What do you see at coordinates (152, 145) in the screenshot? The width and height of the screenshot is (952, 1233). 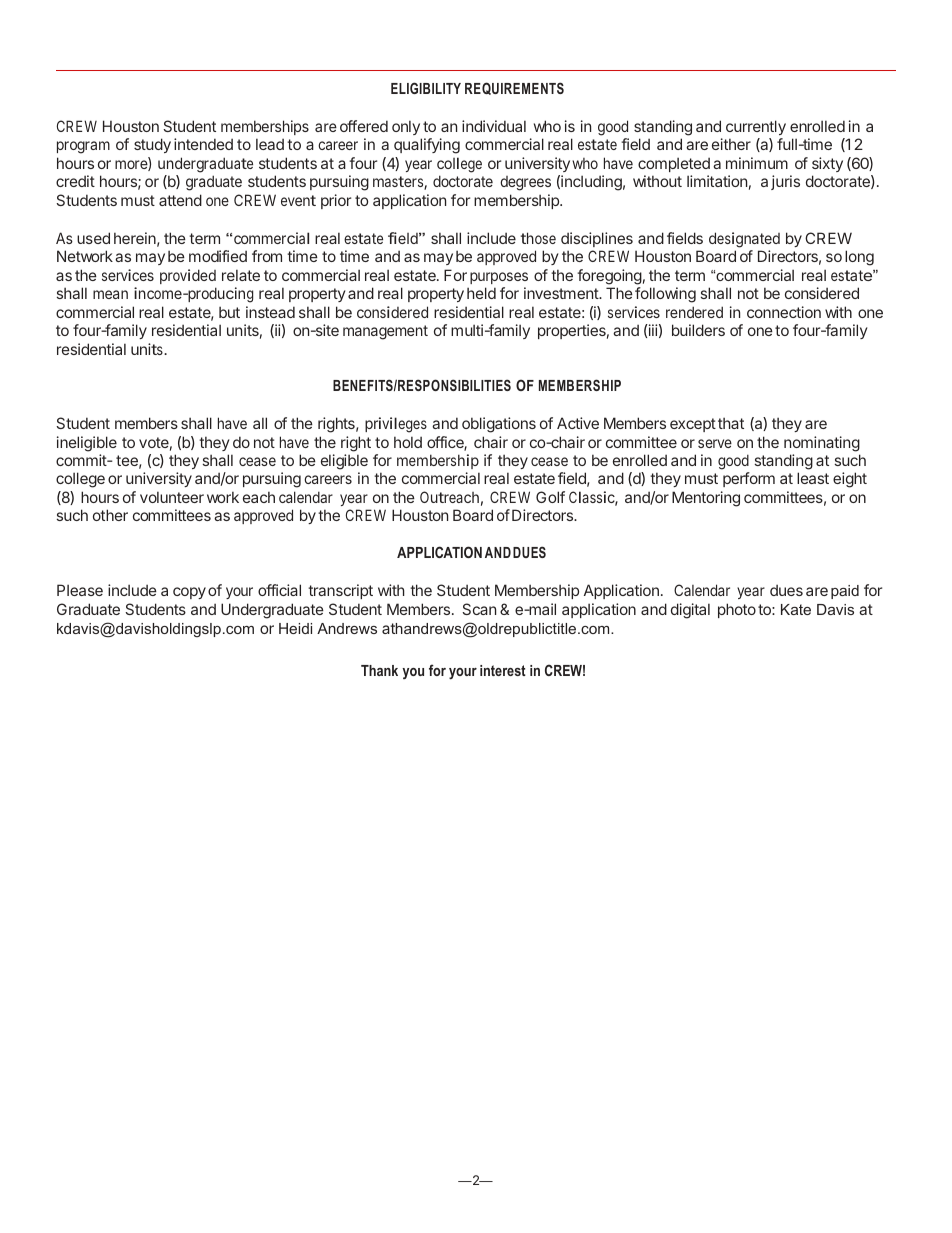 I see `study` at bounding box center [152, 145].
